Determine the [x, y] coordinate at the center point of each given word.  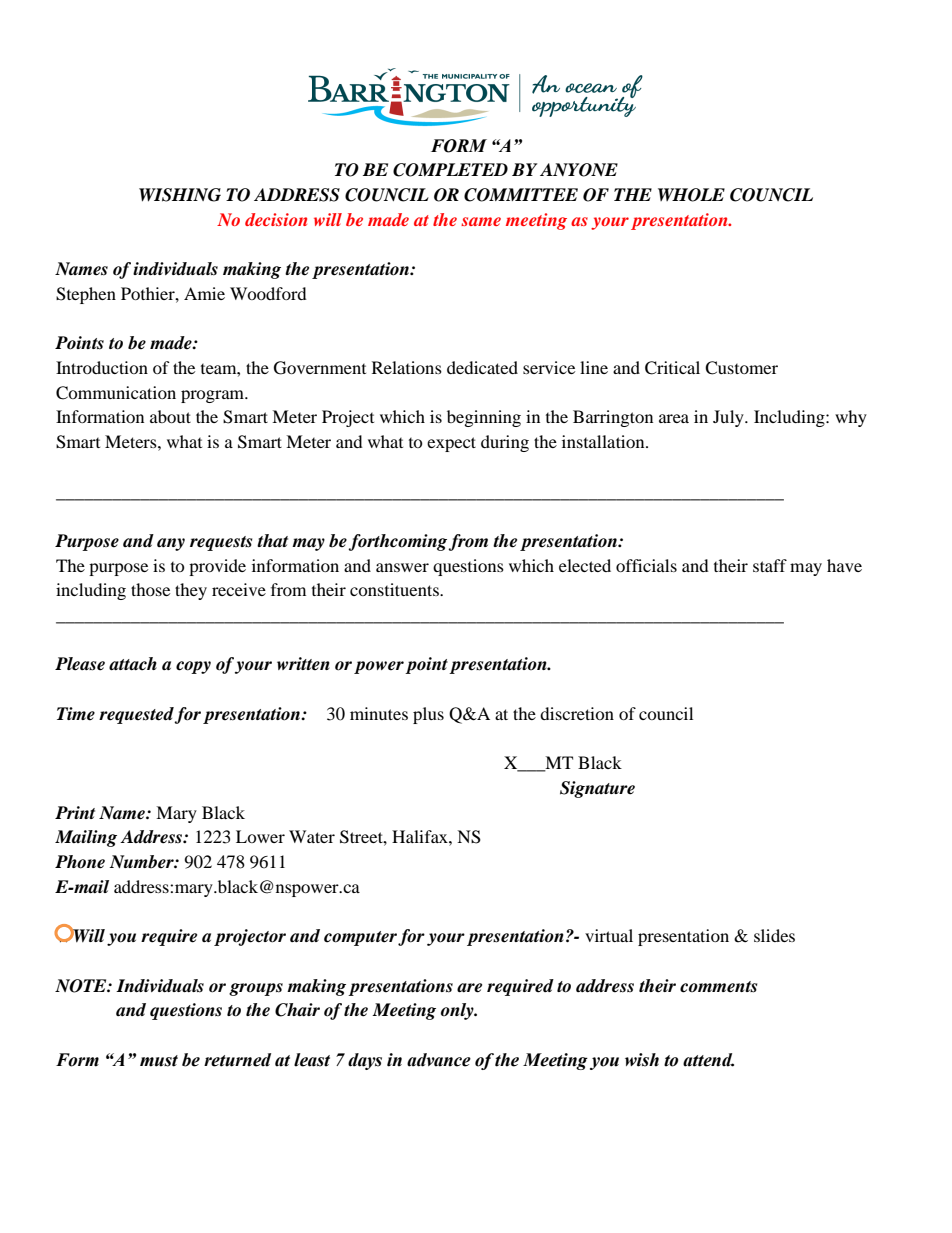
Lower [260, 836]
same [481, 221]
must [159, 1061]
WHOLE [691, 195]
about [170, 416]
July [729, 418]
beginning [484, 418]
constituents [395, 589]
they [191, 591]
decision [276, 219]
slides [774, 935]
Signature [597, 789]
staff [770, 565]
